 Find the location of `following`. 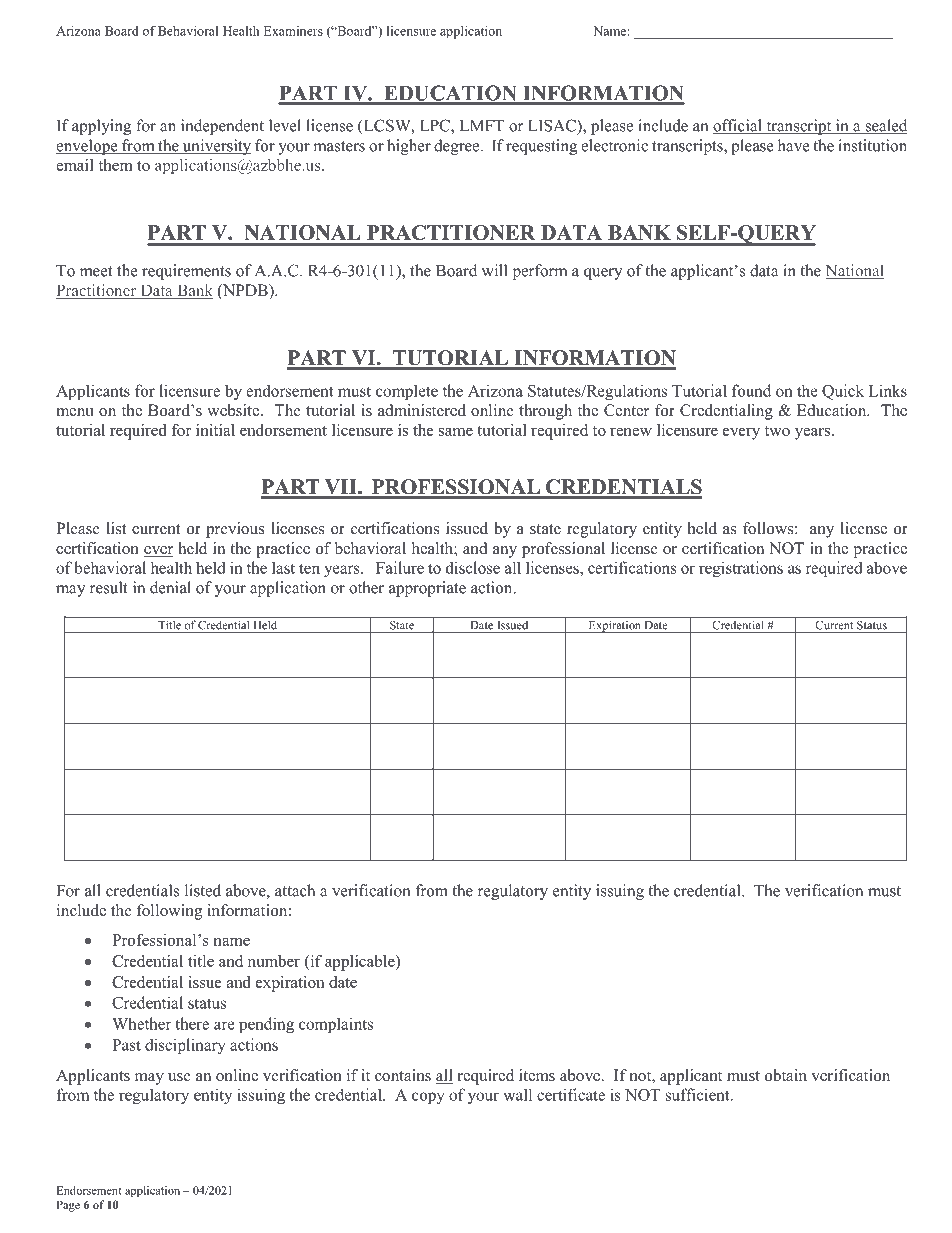

following is located at coordinates (169, 912).
